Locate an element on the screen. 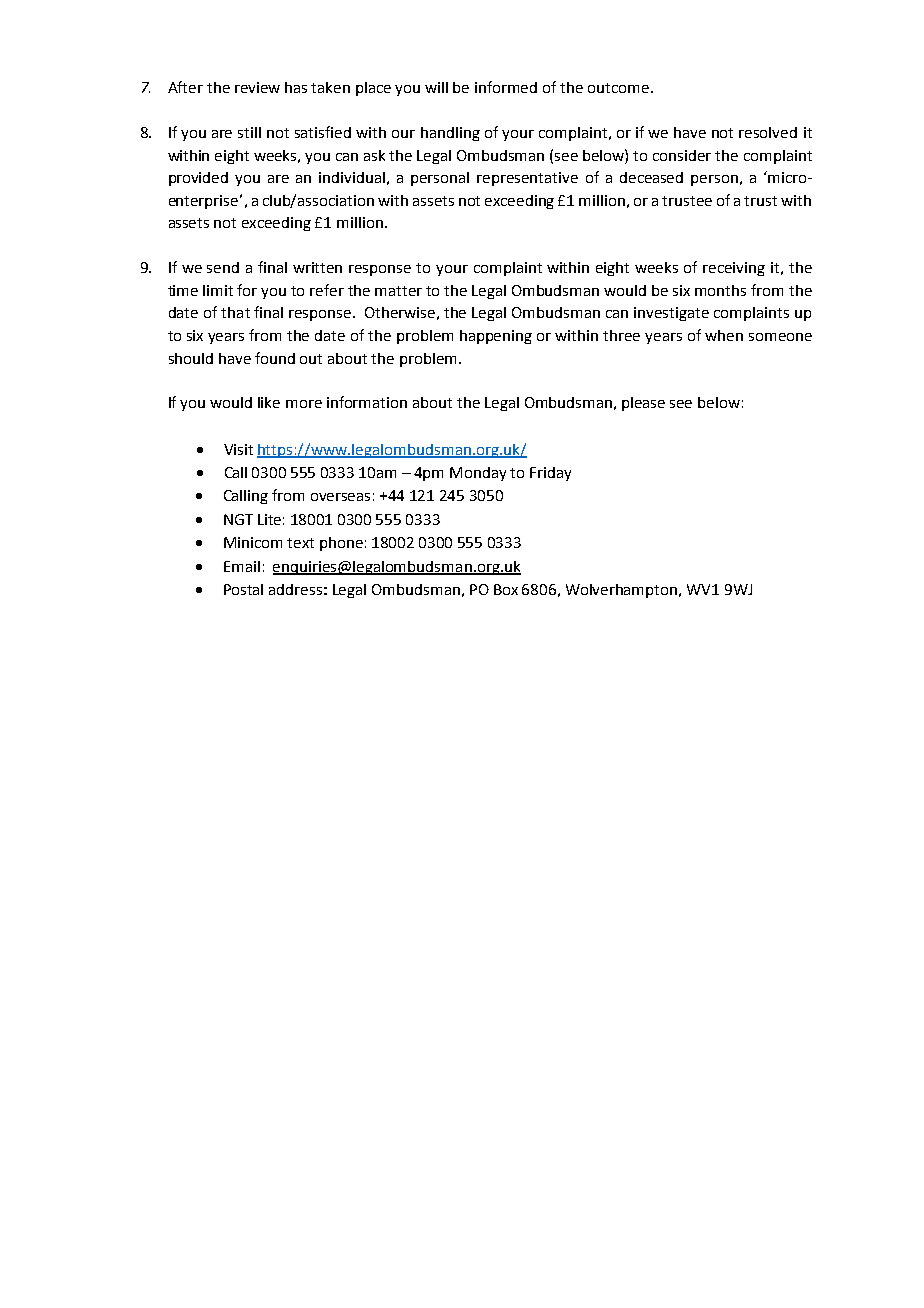 The height and width of the screenshot is (1308, 924). informed is located at coordinates (506, 87).
